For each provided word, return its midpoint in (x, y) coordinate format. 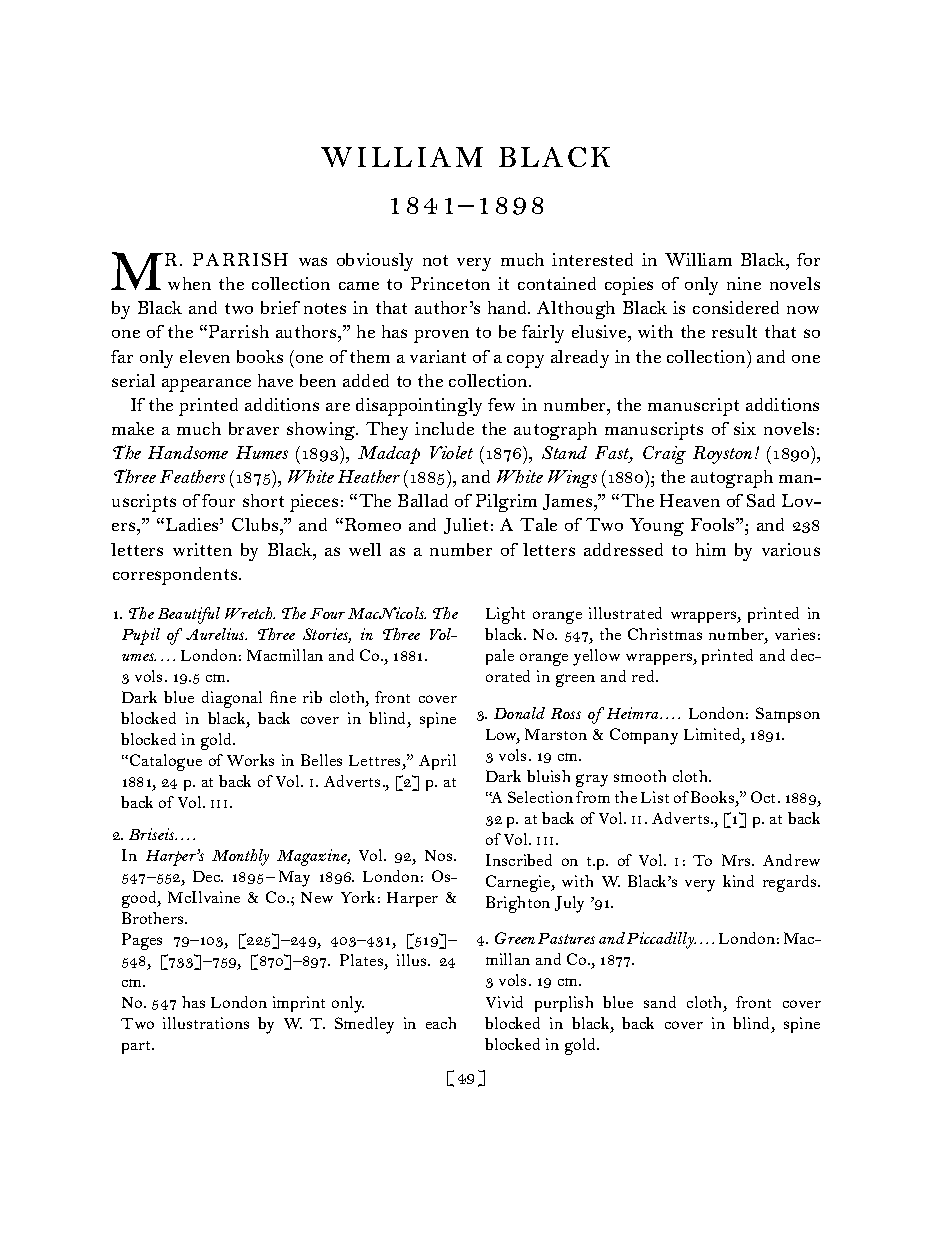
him (711, 549)
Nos (440, 855)
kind (738, 881)
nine (744, 283)
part (138, 1047)
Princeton (450, 283)
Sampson (788, 715)
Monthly (240, 857)
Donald (519, 713)
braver (254, 428)
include (444, 428)
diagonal (232, 699)
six (745, 428)
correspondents (176, 576)
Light (505, 615)
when (189, 283)
